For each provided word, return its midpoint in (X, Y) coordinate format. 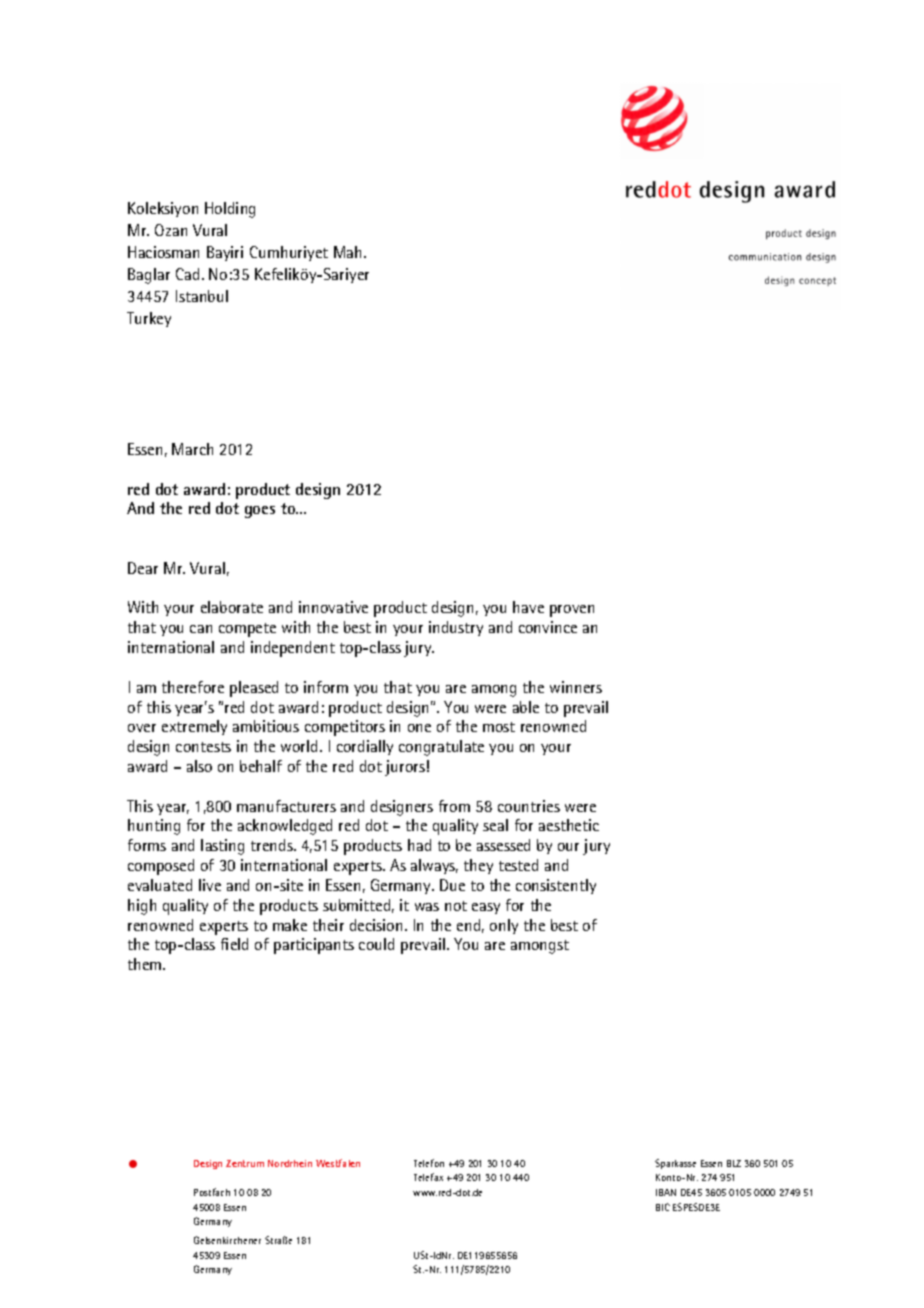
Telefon (429, 1163)
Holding (230, 210)
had (419, 845)
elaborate (232, 607)
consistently (556, 886)
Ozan (171, 230)
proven (572, 611)
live (210, 885)
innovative (333, 607)
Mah (349, 252)
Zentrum (245, 1163)
